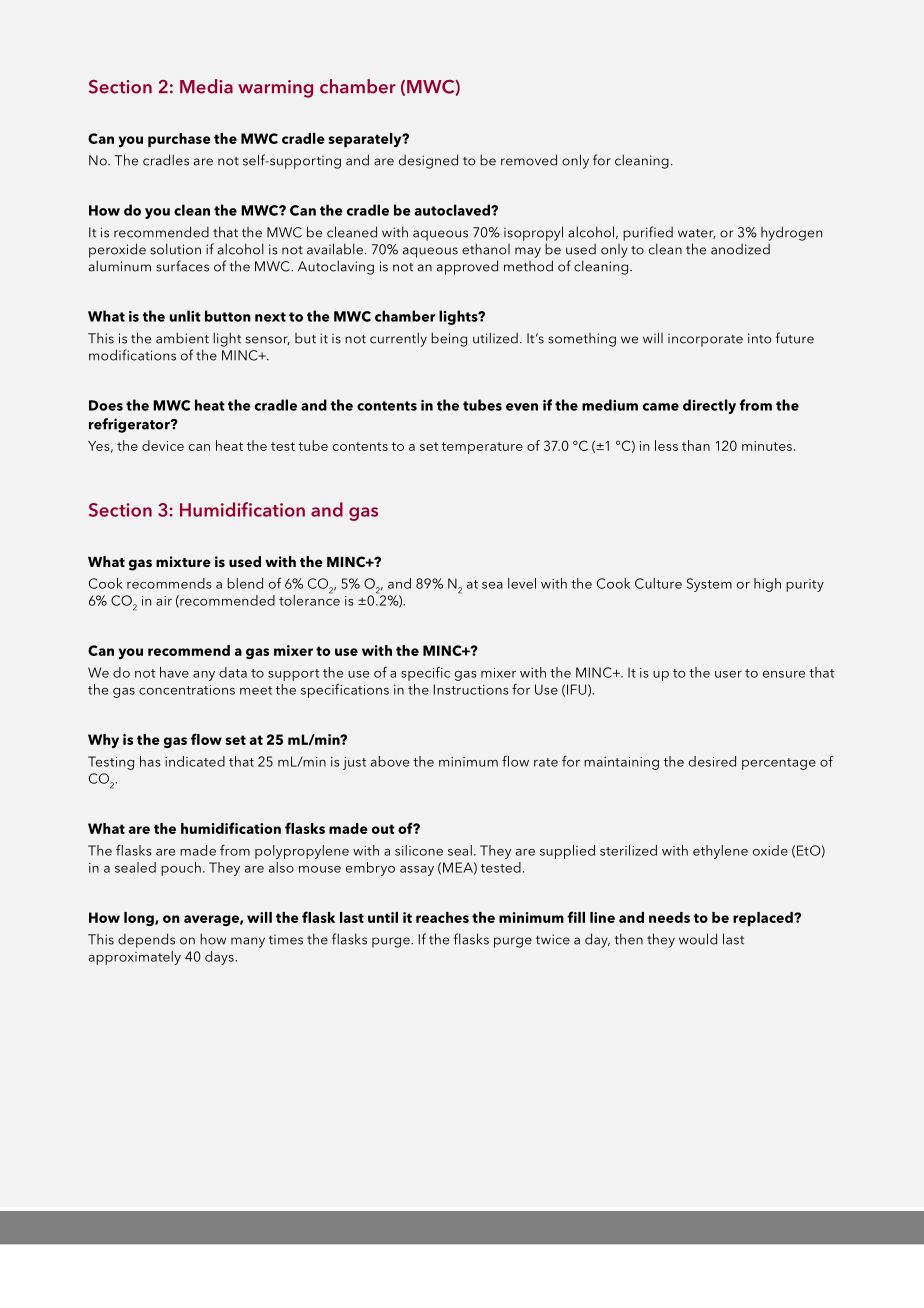 This page has width=924, height=1308. I want to click on water, so click(696, 234).
